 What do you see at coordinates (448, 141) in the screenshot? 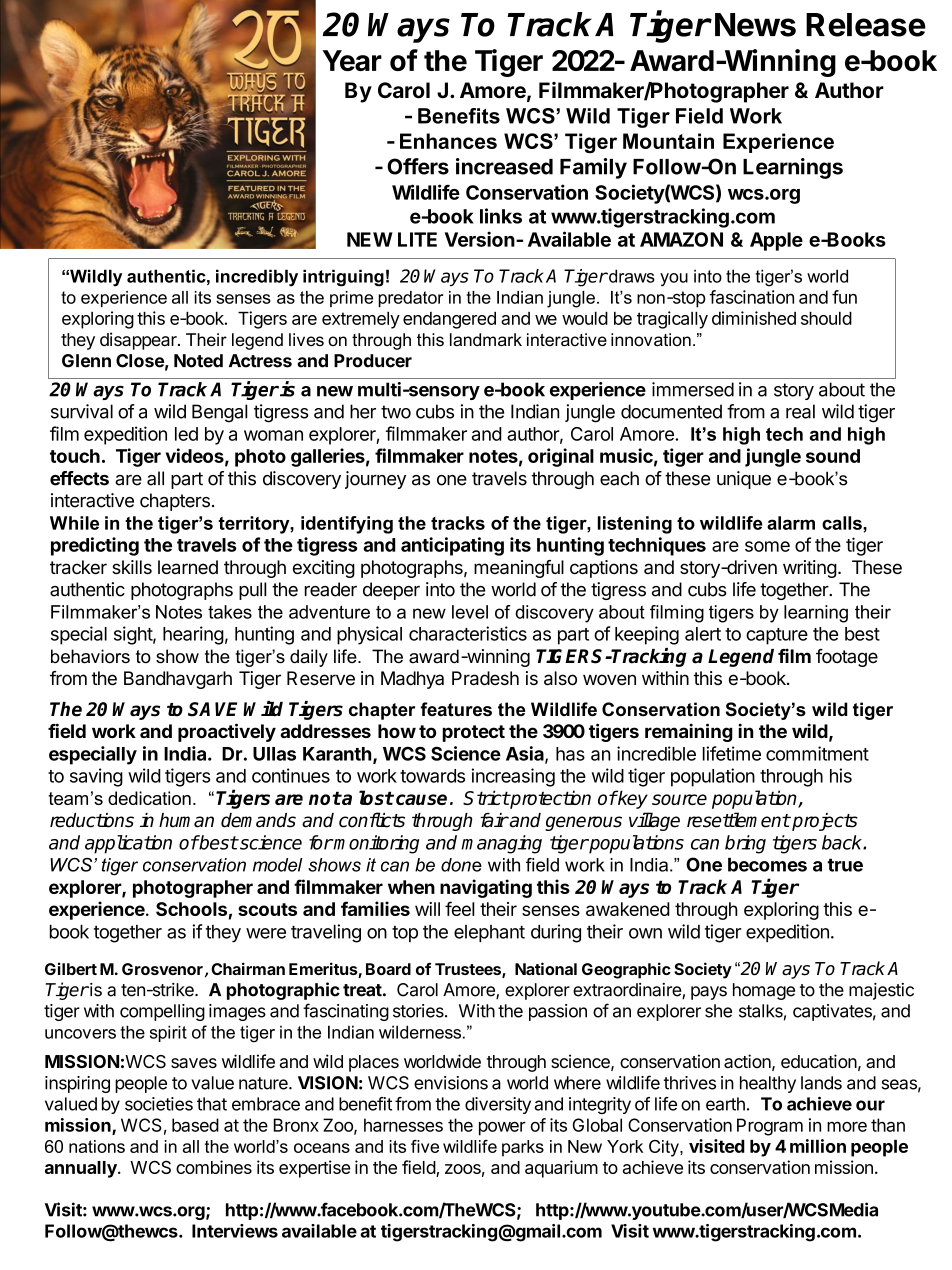
I see `Enhances` at bounding box center [448, 141].
